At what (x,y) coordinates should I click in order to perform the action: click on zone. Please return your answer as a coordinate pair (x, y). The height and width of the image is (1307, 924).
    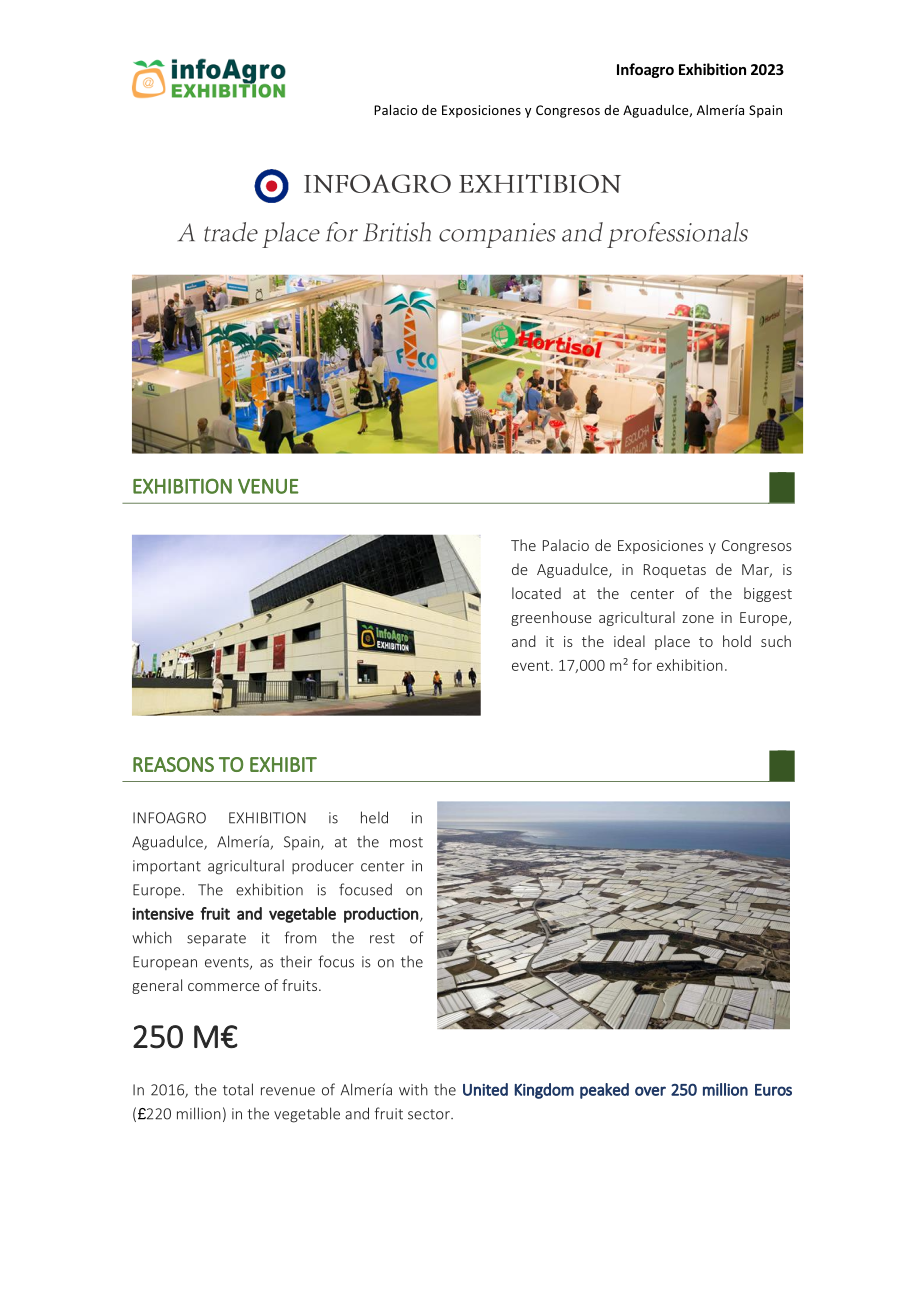
    Looking at the image, I should click on (698, 619).
